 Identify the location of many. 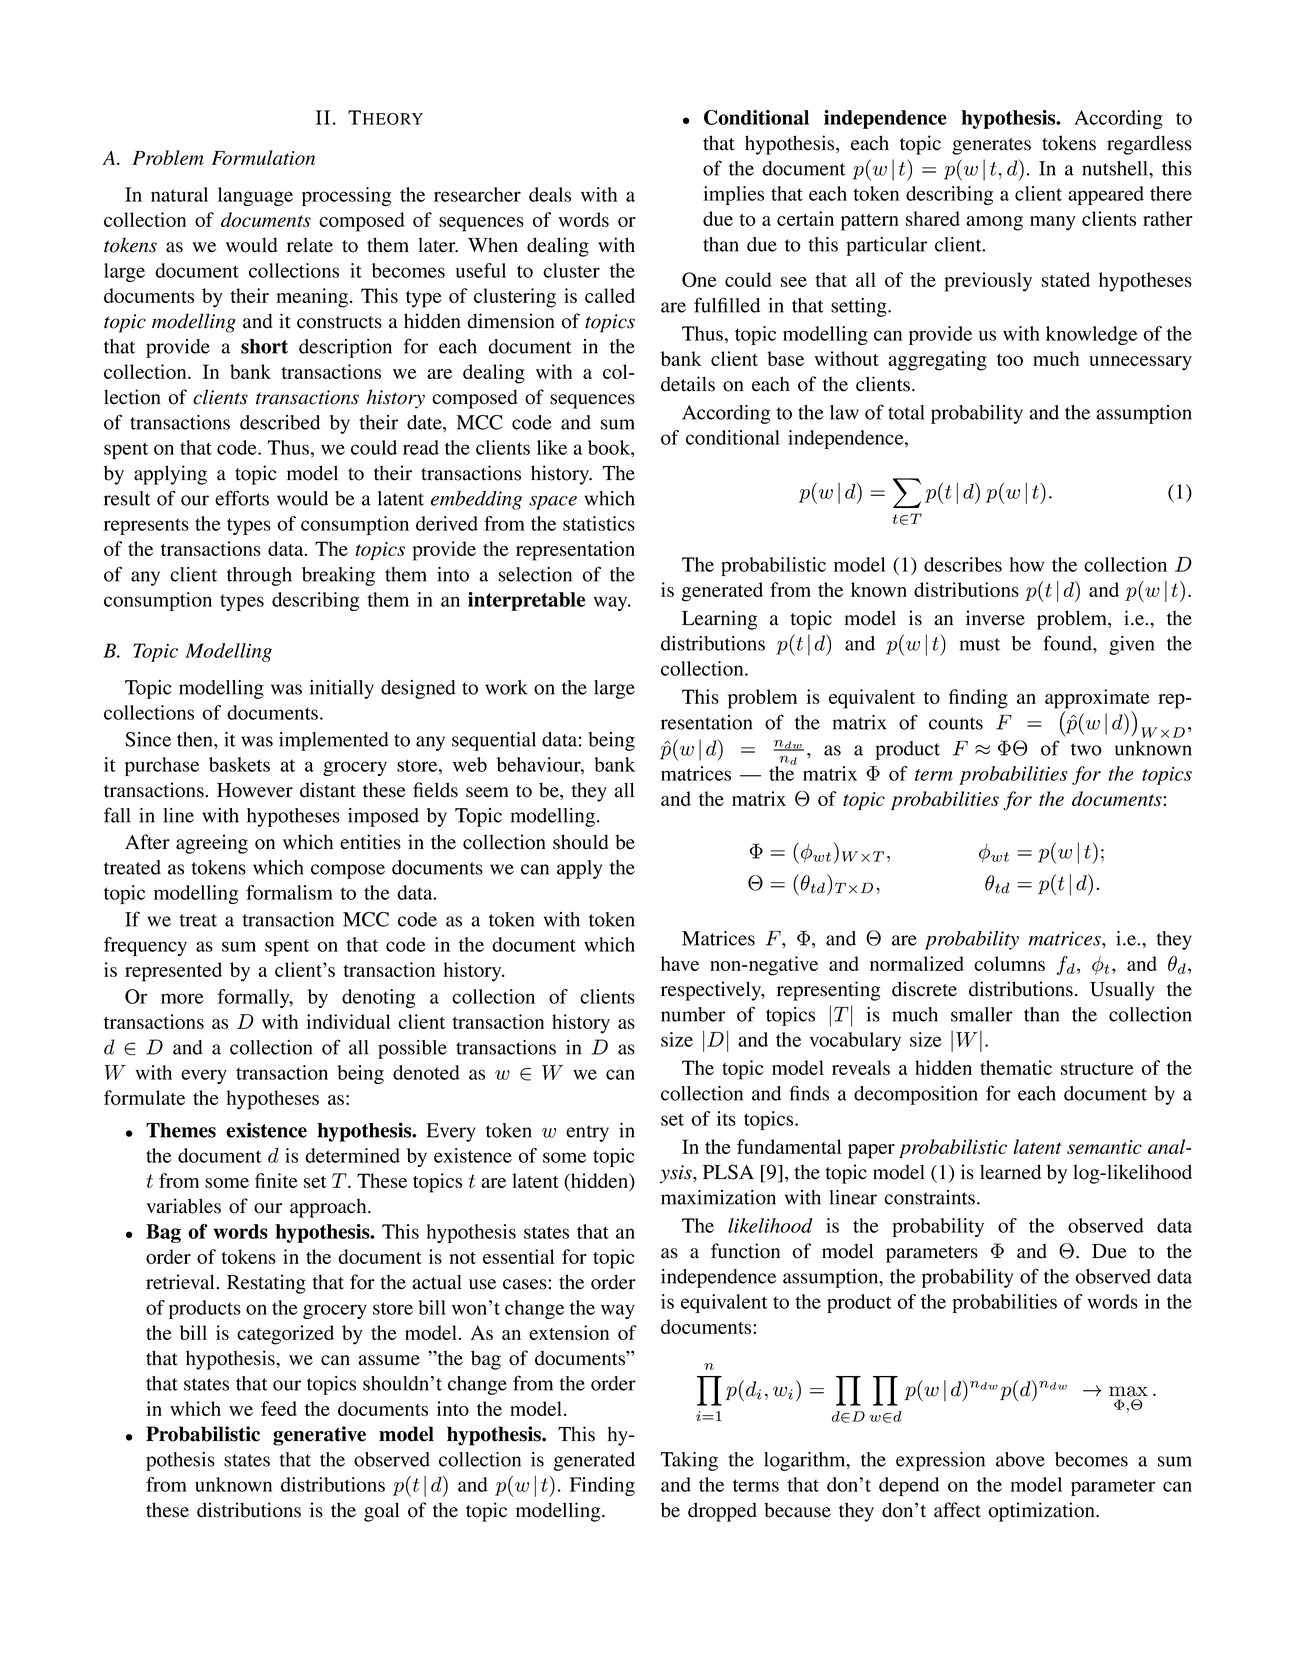
(1052, 223).
